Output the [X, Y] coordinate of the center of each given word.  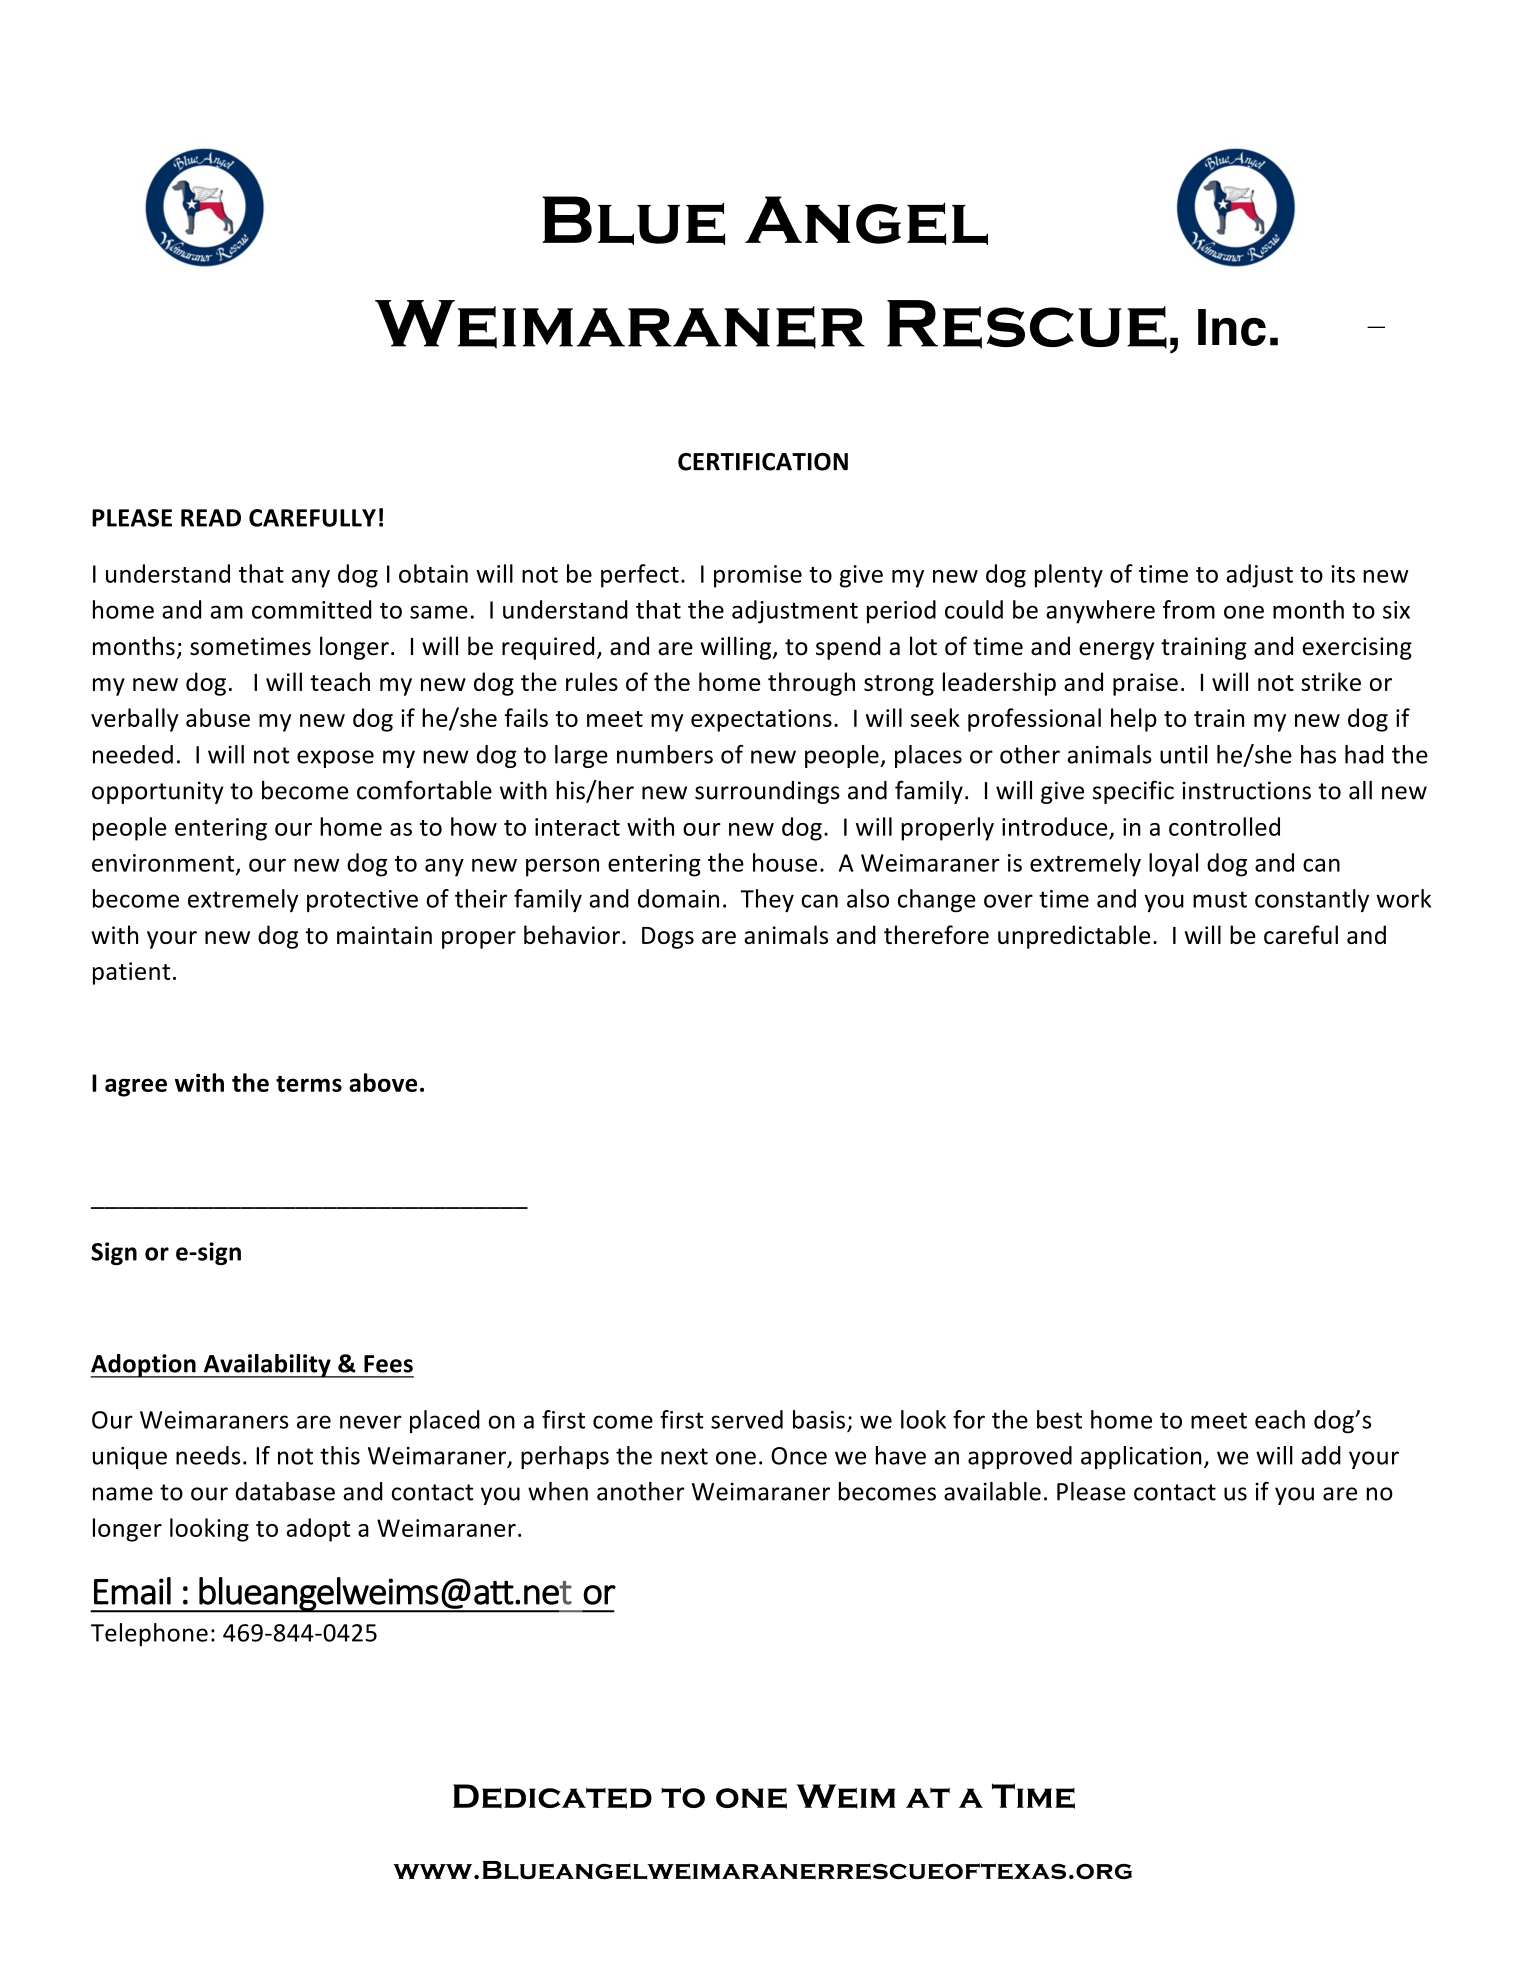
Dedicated [552, 1796]
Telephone [149, 1634]
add [1321, 1455]
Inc [1232, 327]
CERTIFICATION [763, 462]
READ [211, 518]
